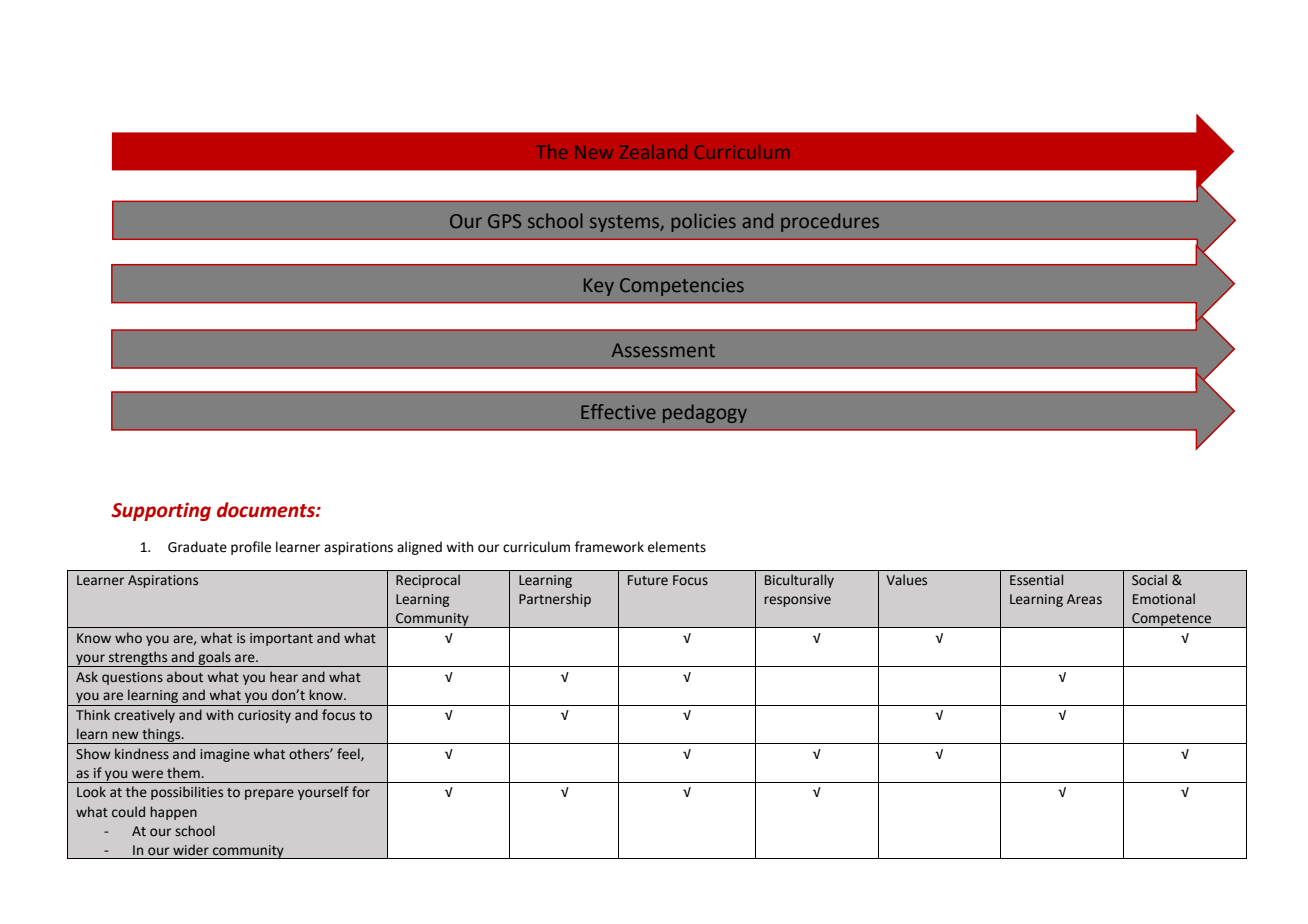 This page has width=1308, height=924. What do you see at coordinates (361, 791) in the page?
I see `for` at bounding box center [361, 791].
